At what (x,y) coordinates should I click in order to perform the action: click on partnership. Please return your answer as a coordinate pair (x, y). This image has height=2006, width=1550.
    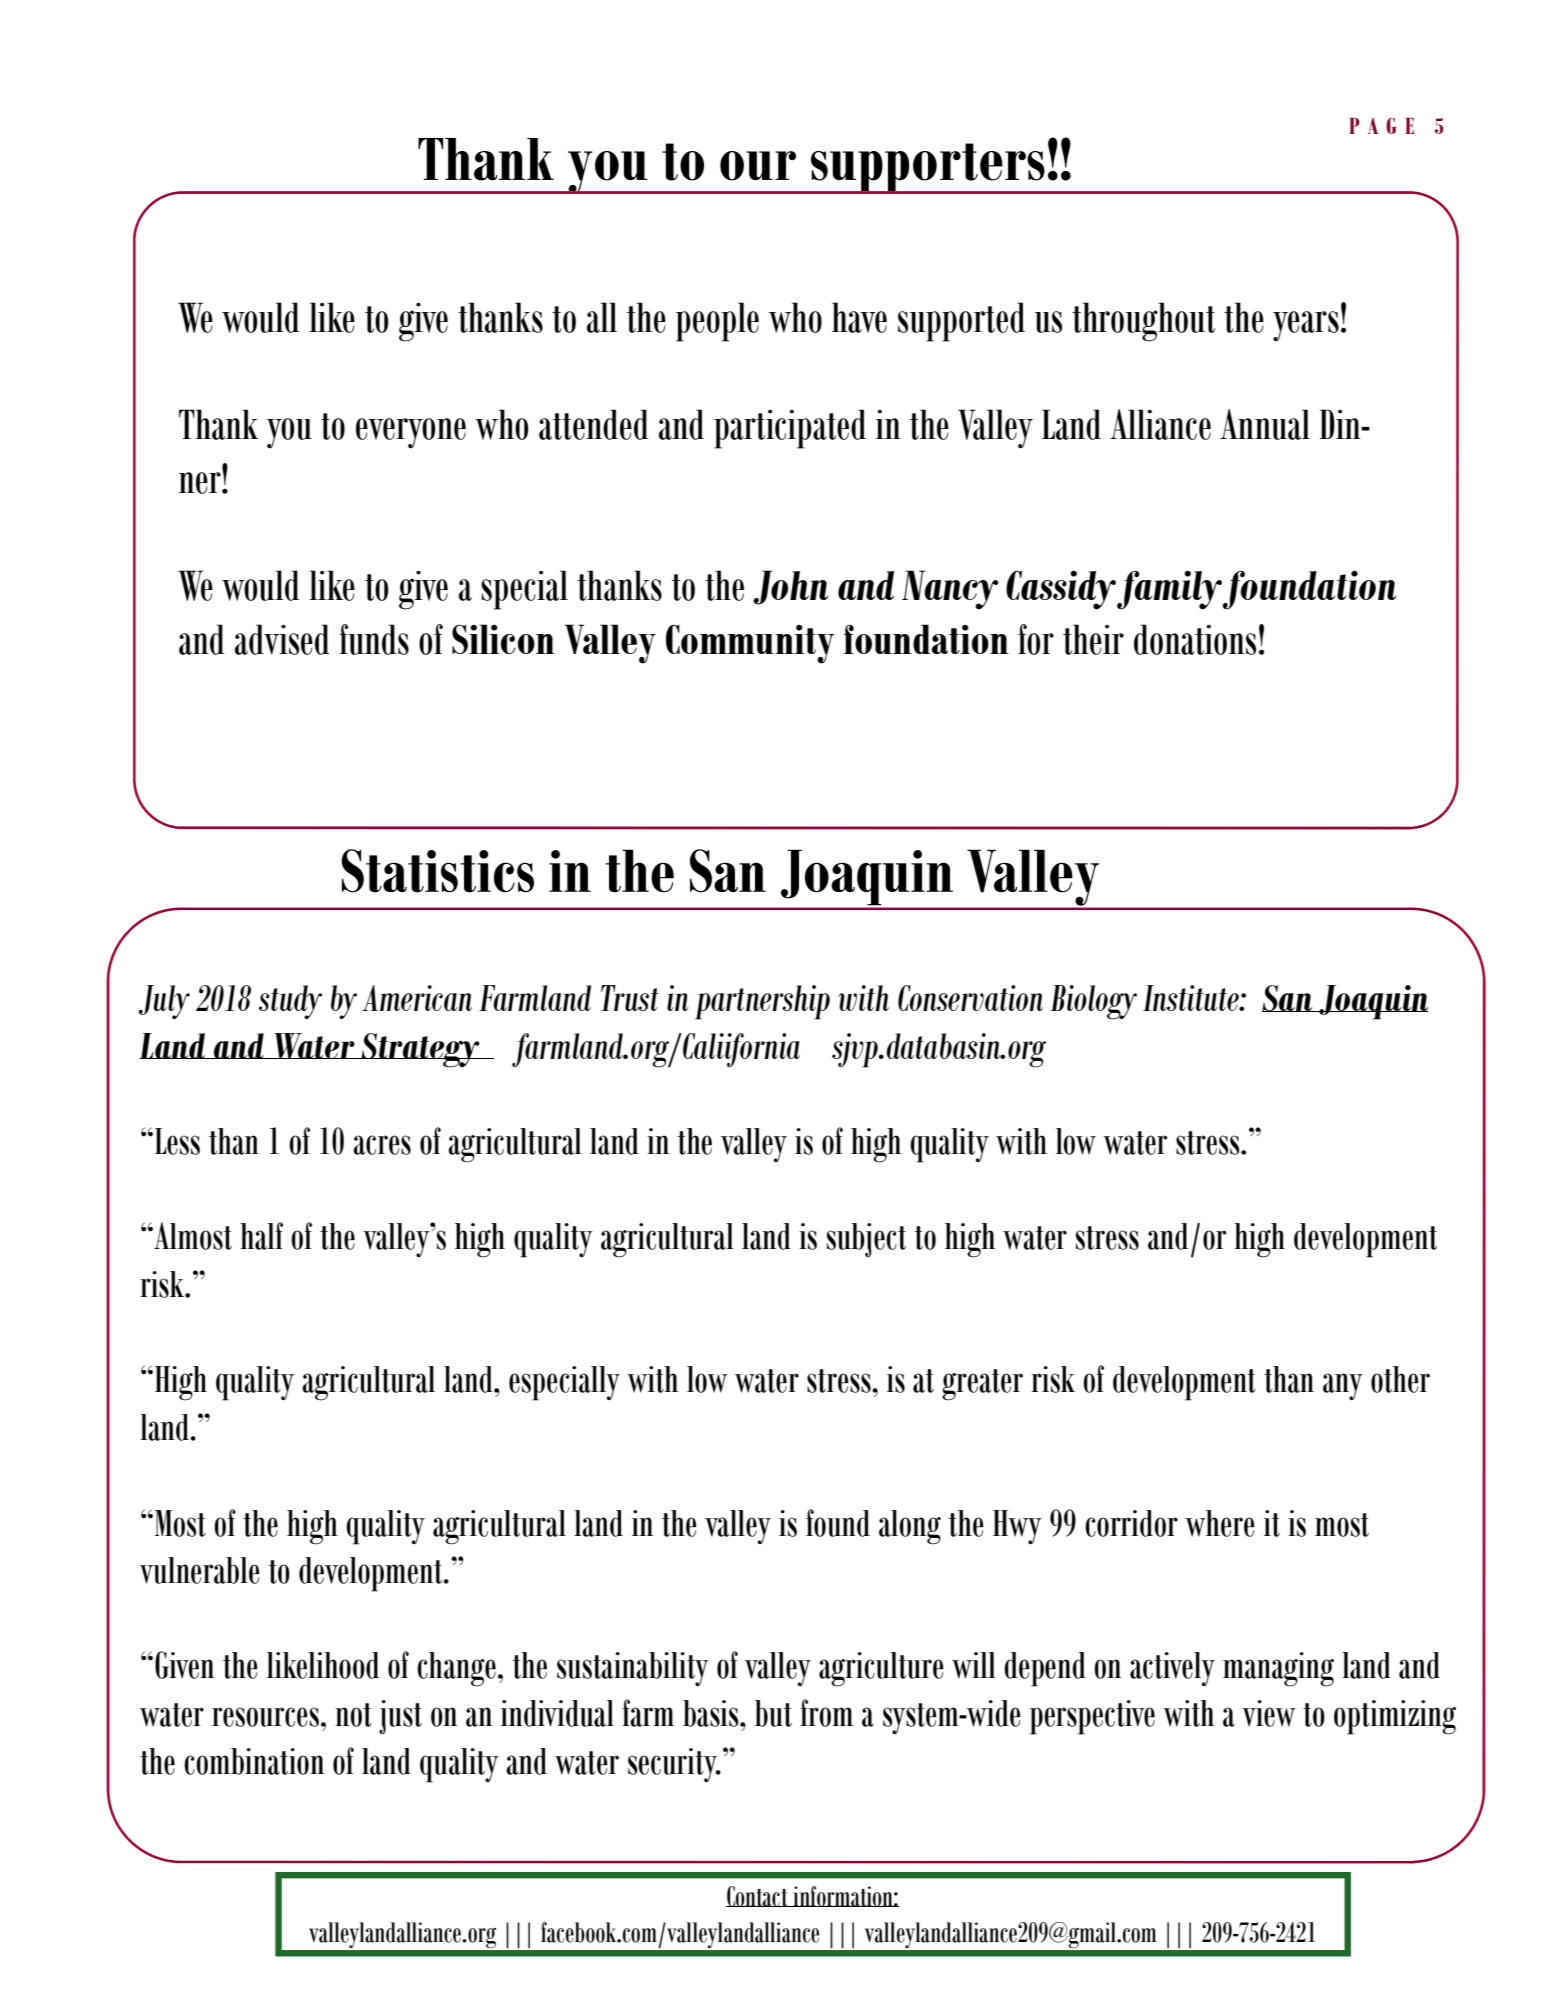
    Looking at the image, I should click on (762, 1002).
